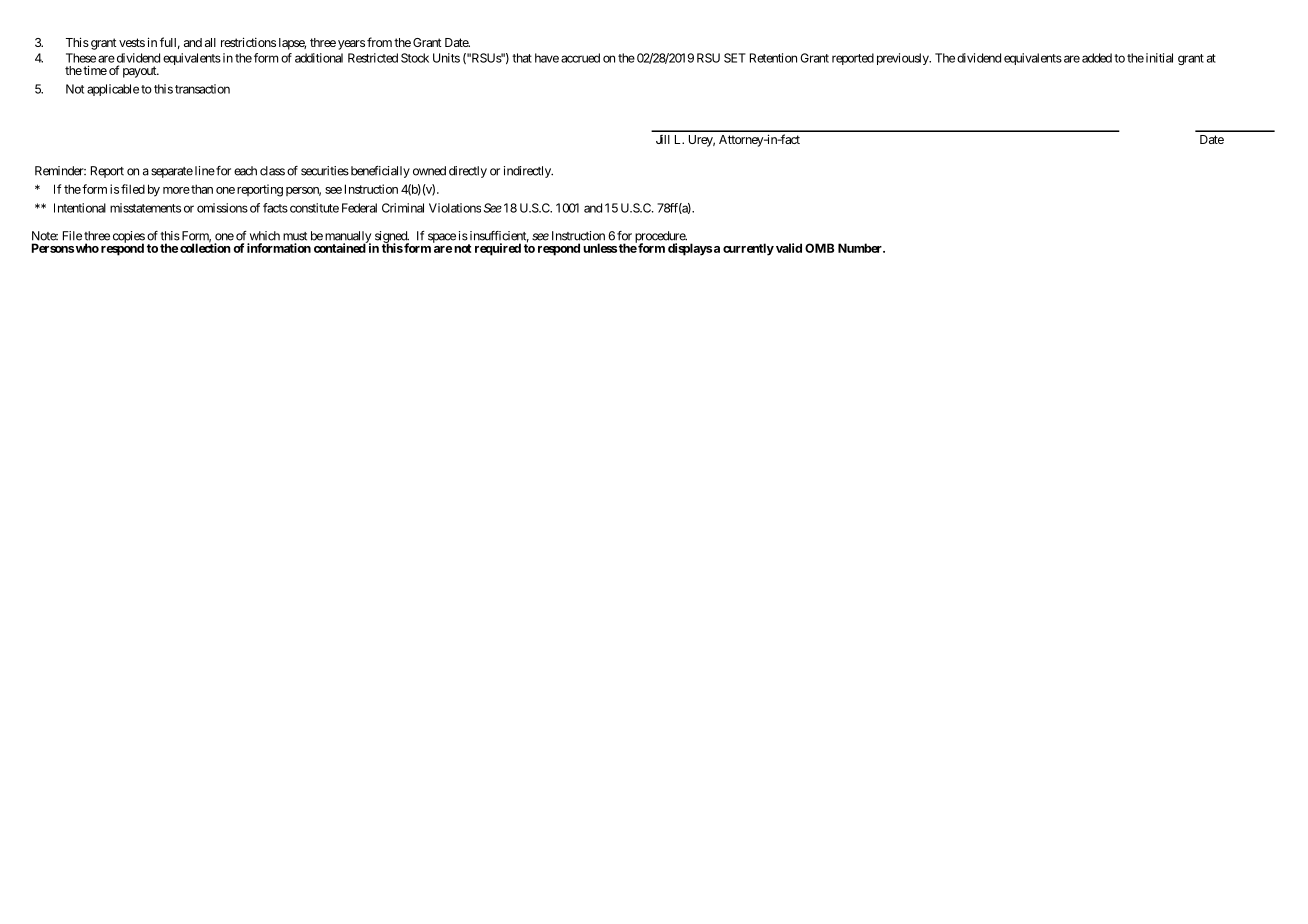 The image size is (1308, 924). What do you see at coordinates (1097, 58) in the screenshot?
I see `added` at bounding box center [1097, 58].
